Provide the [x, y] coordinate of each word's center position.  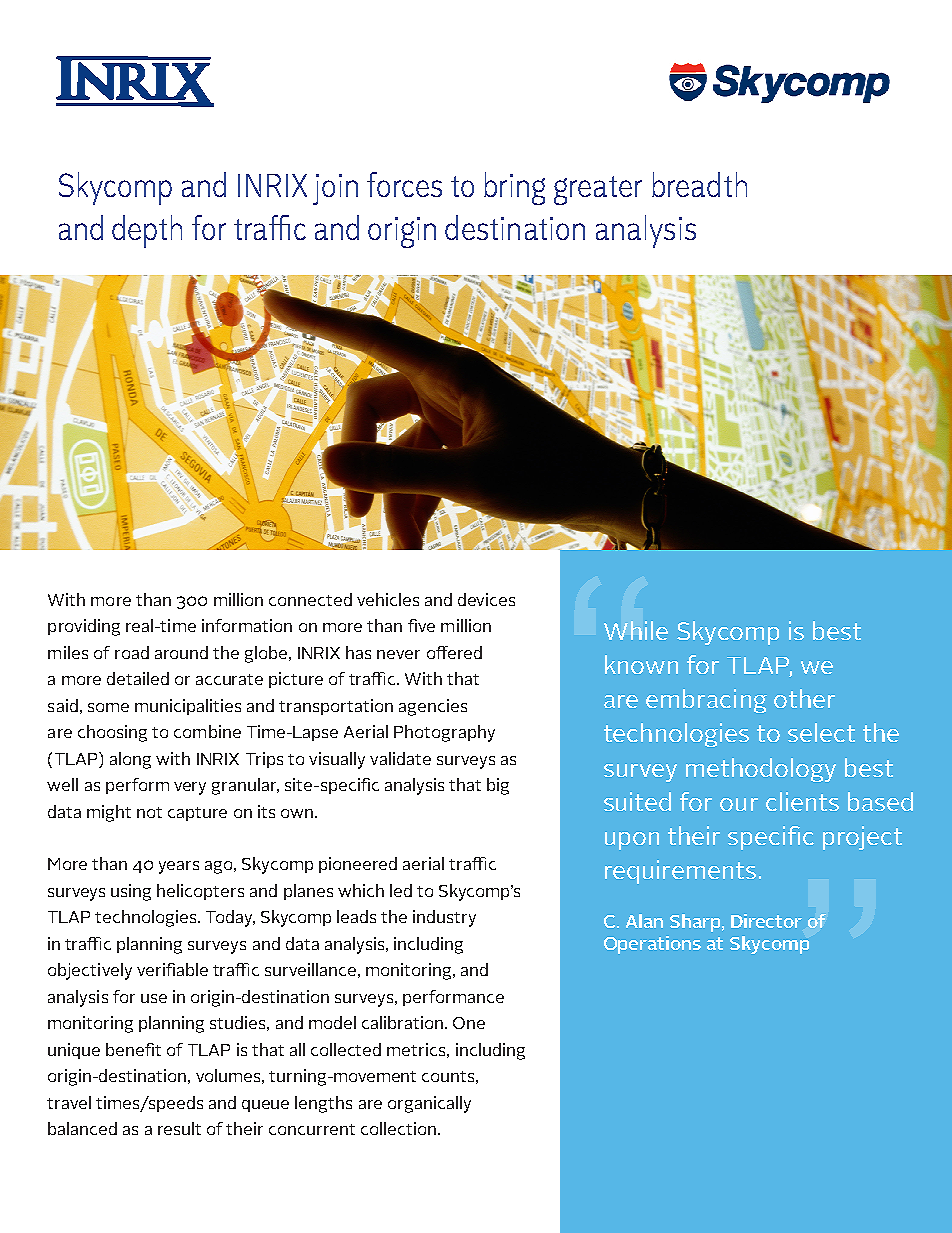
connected [310, 599]
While [636, 630]
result [179, 1128]
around [181, 652]
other [804, 698]
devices [486, 599]
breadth [699, 184]
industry [444, 918]
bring [514, 188]
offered [454, 652]
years [179, 867]
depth [147, 231]
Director [766, 921]
